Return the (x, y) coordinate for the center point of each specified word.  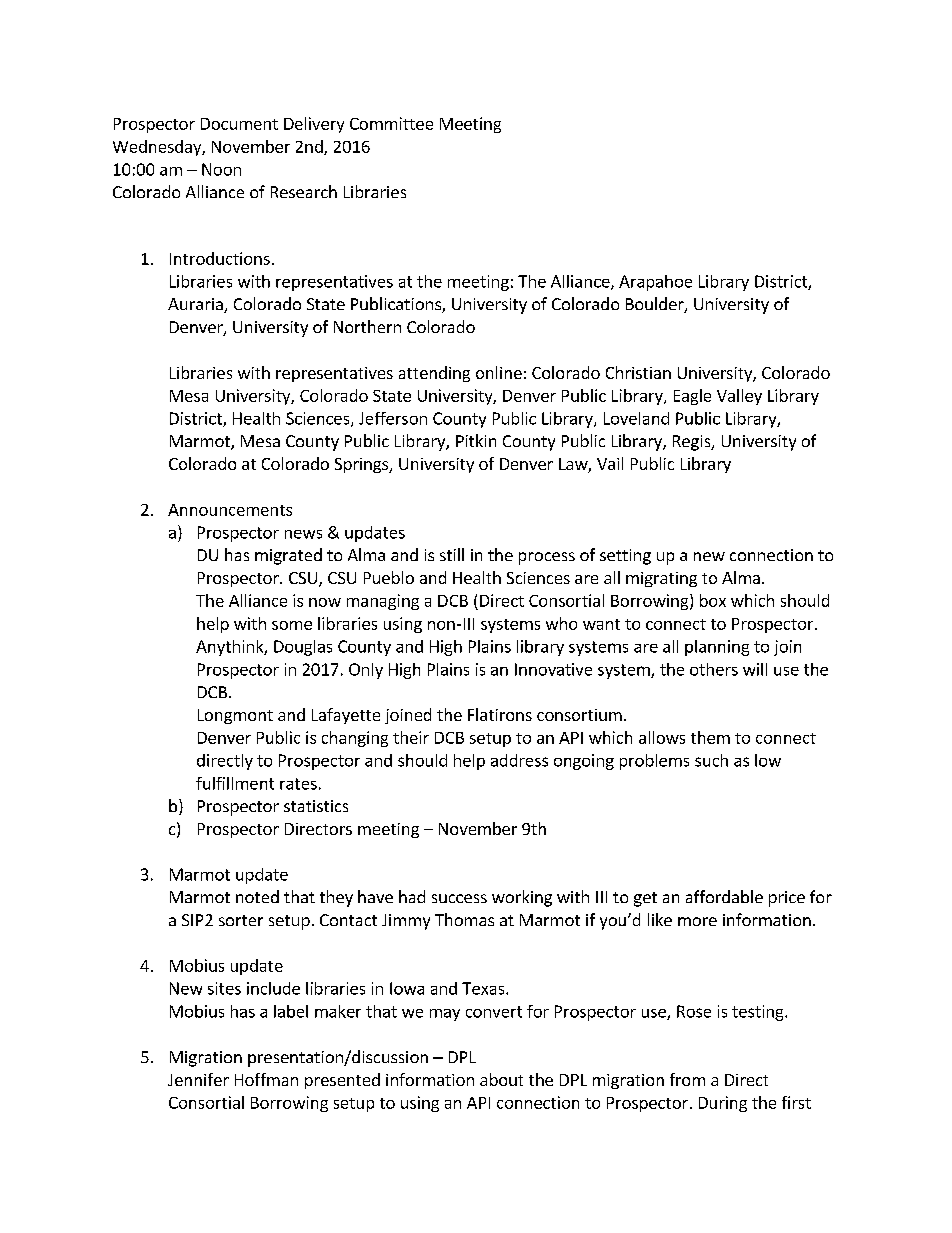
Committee (391, 123)
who (561, 623)
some (292, 625)
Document (239, 124)
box (713, 600)
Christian (638, 372)
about (501, 1079)
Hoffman (266, 1079)
